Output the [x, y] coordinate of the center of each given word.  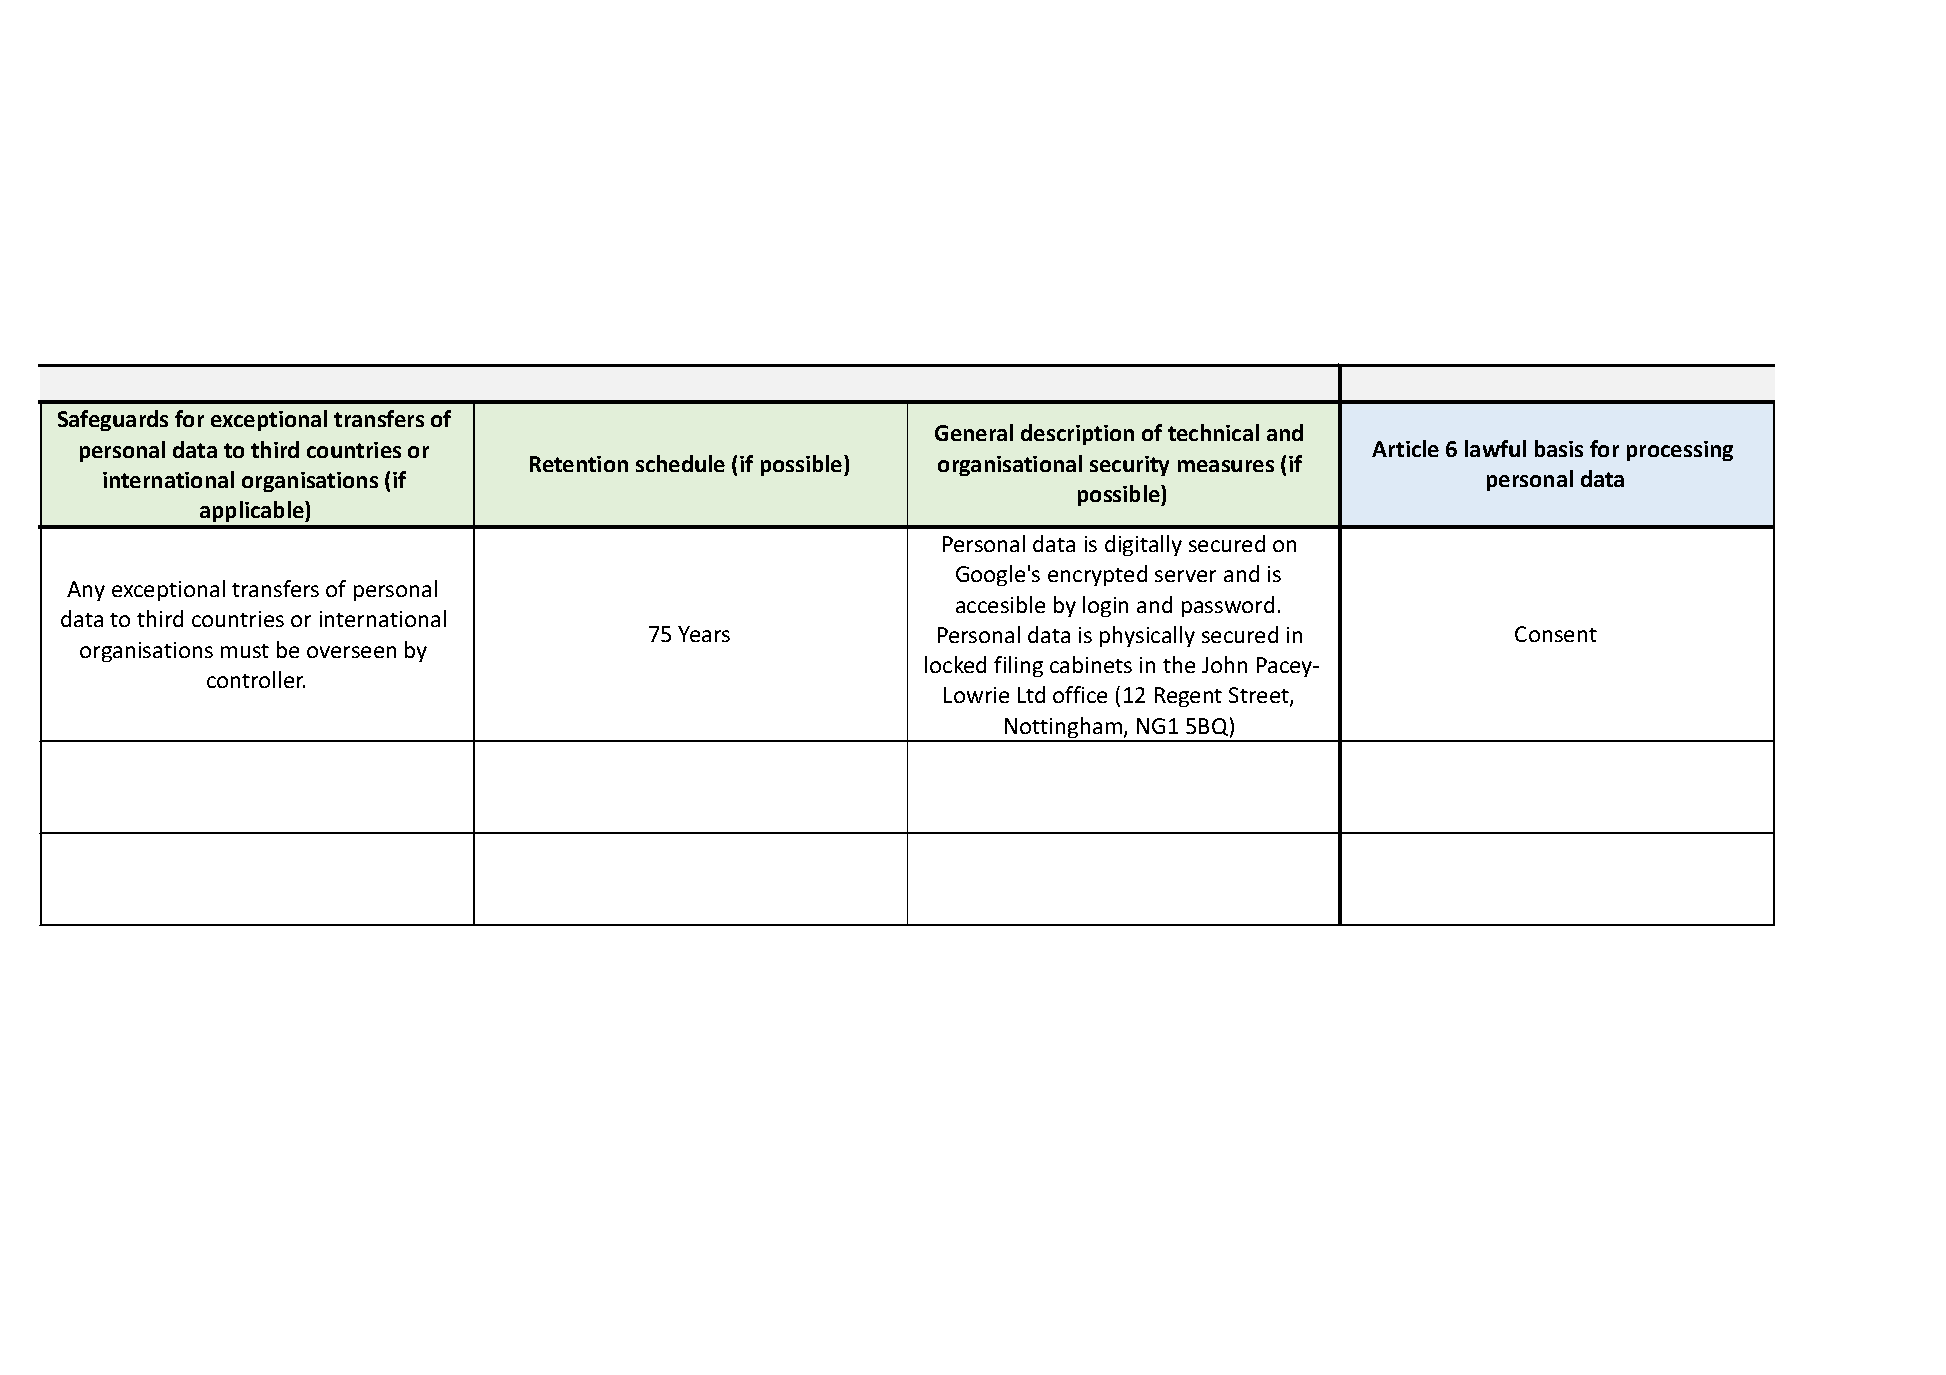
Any [86, 591]
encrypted [1097, 575]
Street [1260, 697]
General [974, 432]
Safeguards [113, 420]
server [1185, 576]
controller [256, 679]
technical [1213, 432]
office [1080, 694]
